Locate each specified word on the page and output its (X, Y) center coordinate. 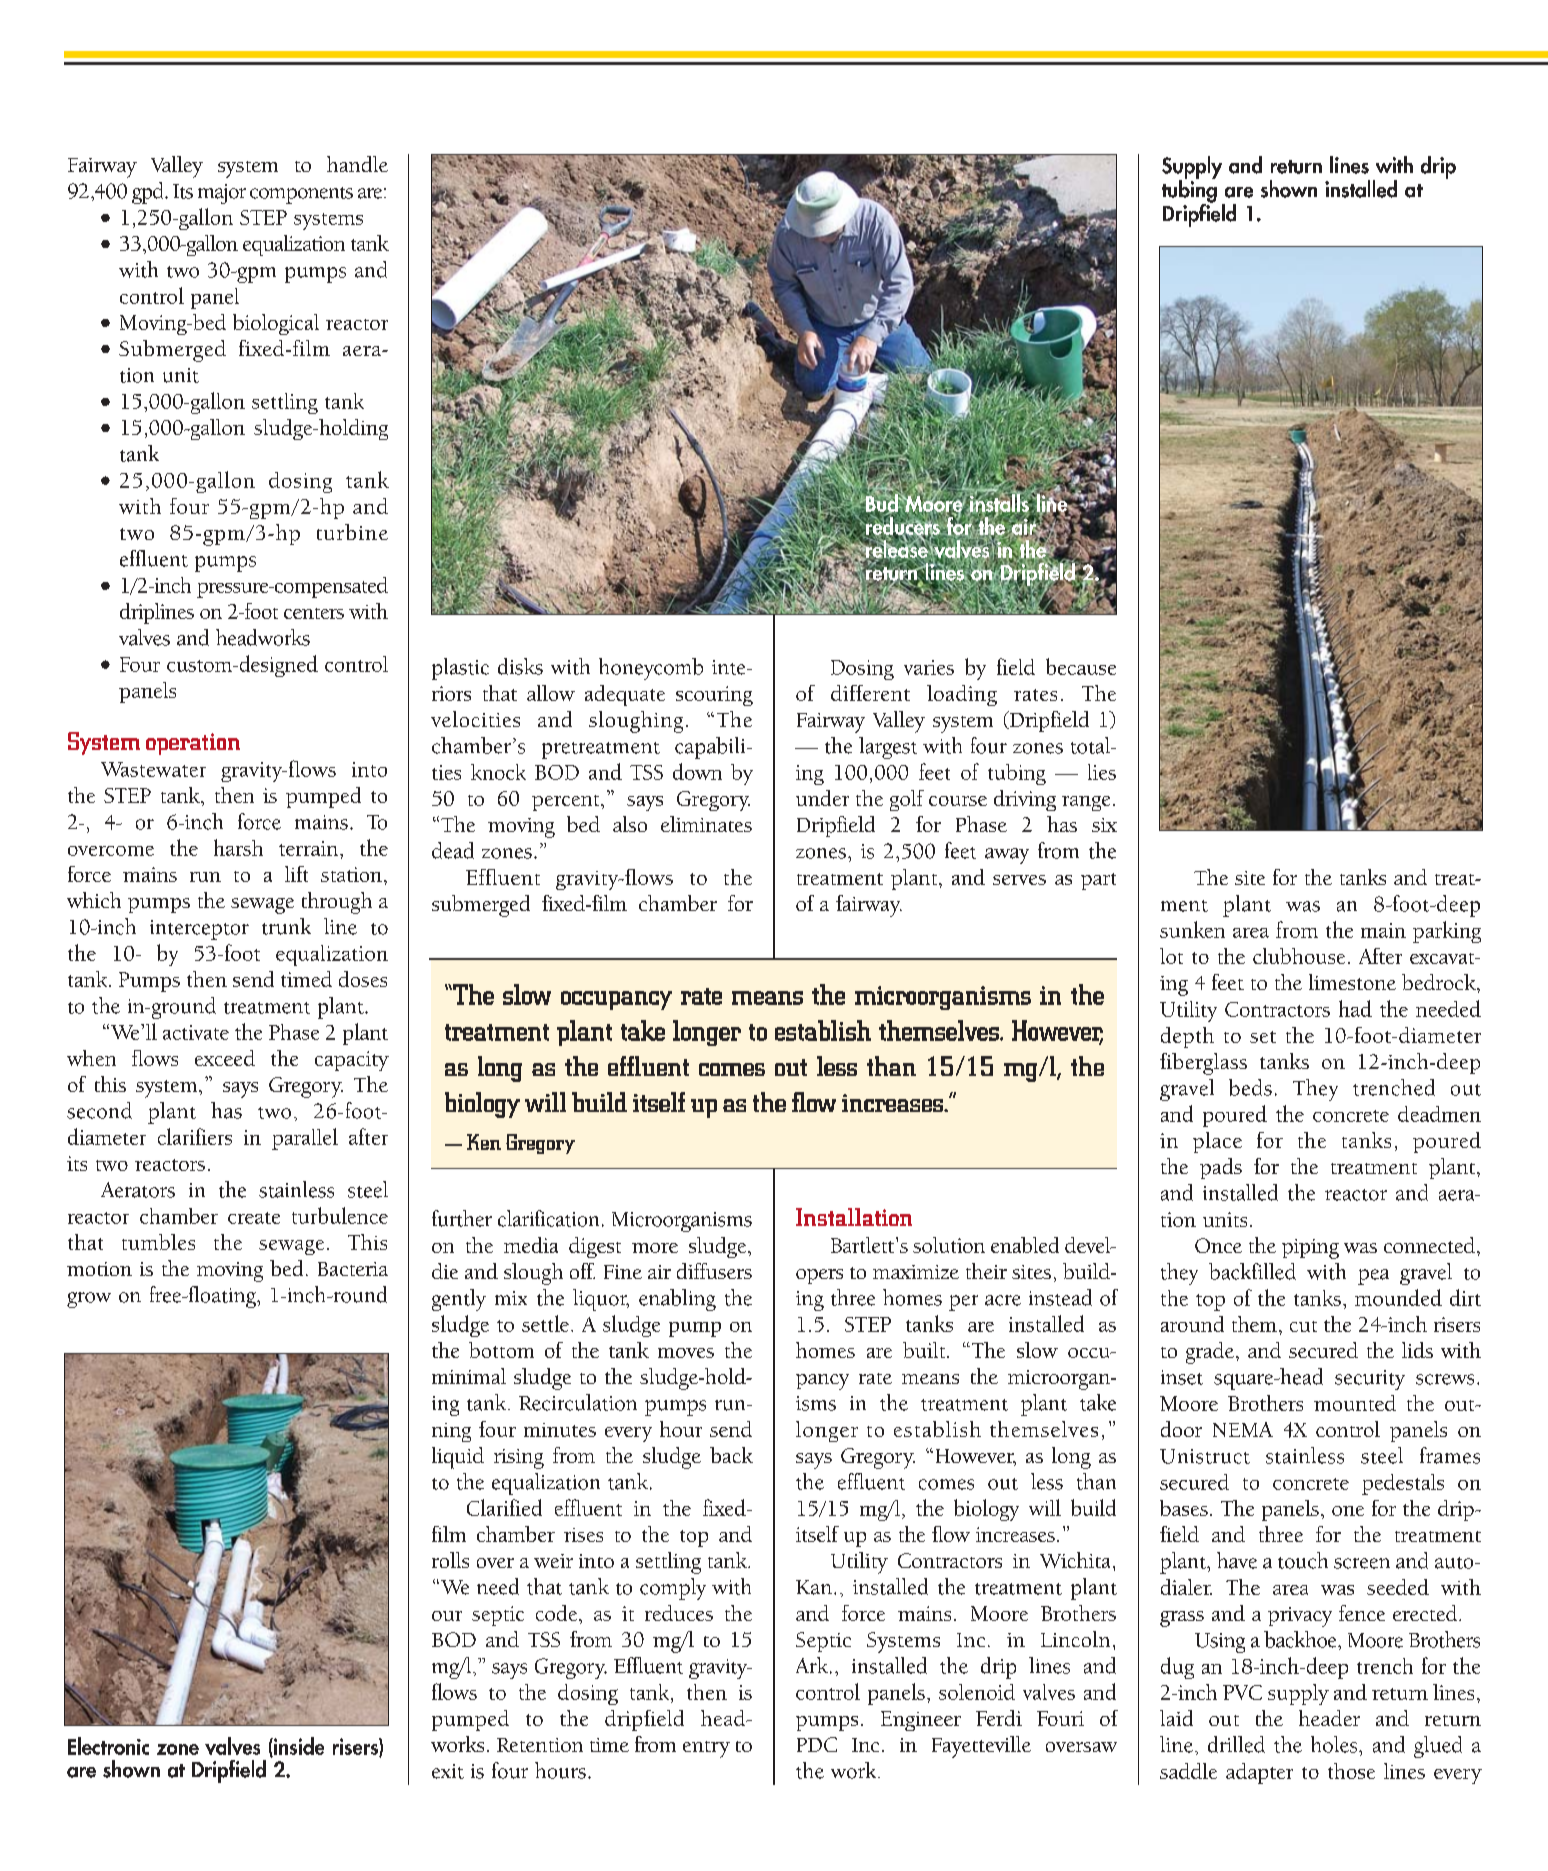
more (655, 1248)
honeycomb (651, 669)
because (1081, 666)
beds (1250, 1087)
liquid (458, 1458)
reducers (902, 526)
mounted (1355, 1403)
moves (686, 1353)
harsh (238, 847)
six (1104, 825)
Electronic (108, 1746)
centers (314, 613)
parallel (305, 1139)
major (222, 194)
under (822, 798)
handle (357, 164)
